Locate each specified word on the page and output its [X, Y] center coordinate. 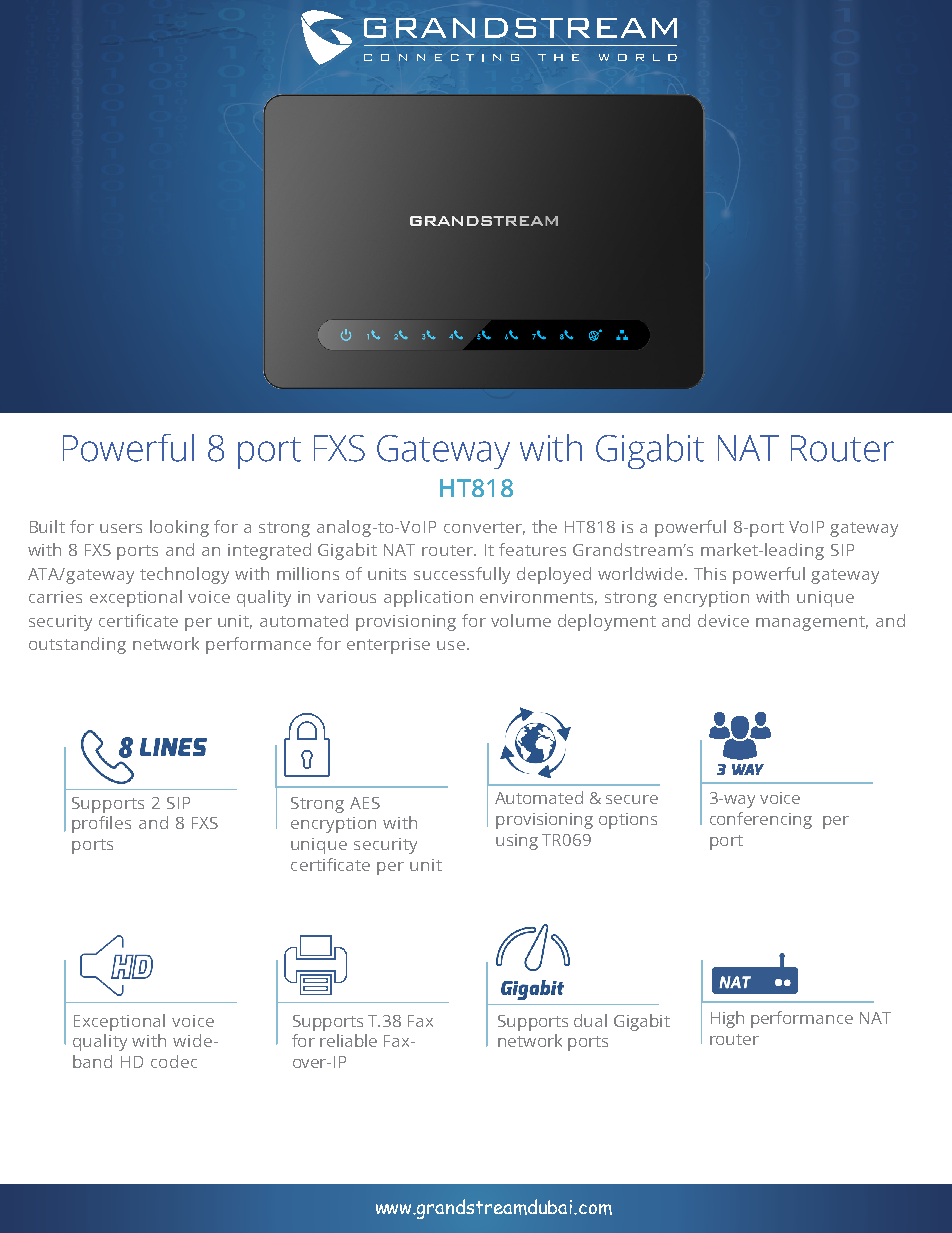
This [710, 573]
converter [484, 528]
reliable [348, 1040]
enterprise [388, 646]
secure [632, 799]
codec [174, 1061]
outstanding [77, 645]
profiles [101, 824]
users [121, 528]
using [517, 842]
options [628, 821]
